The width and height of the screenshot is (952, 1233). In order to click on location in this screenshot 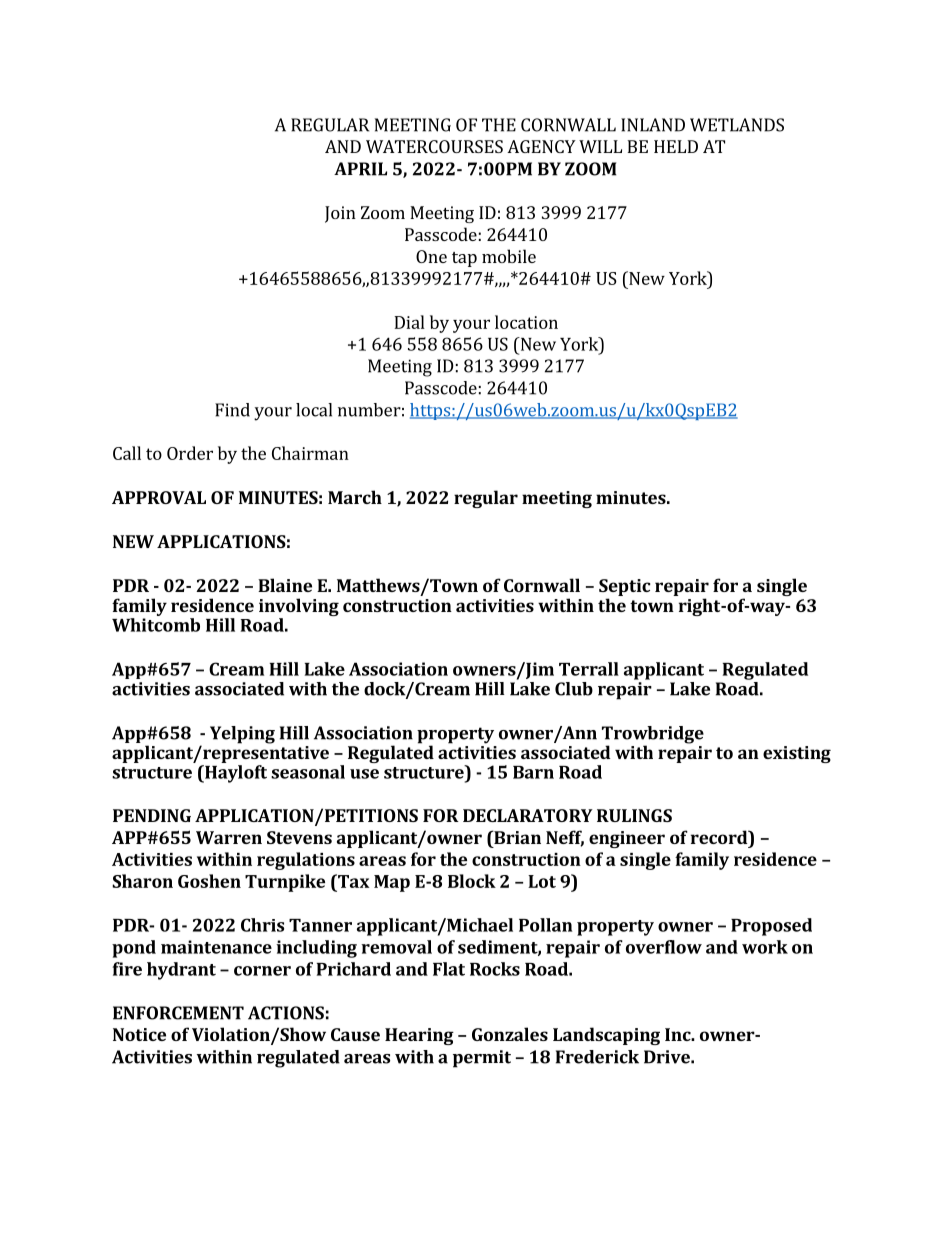, I will do `click(526, 322)`.
